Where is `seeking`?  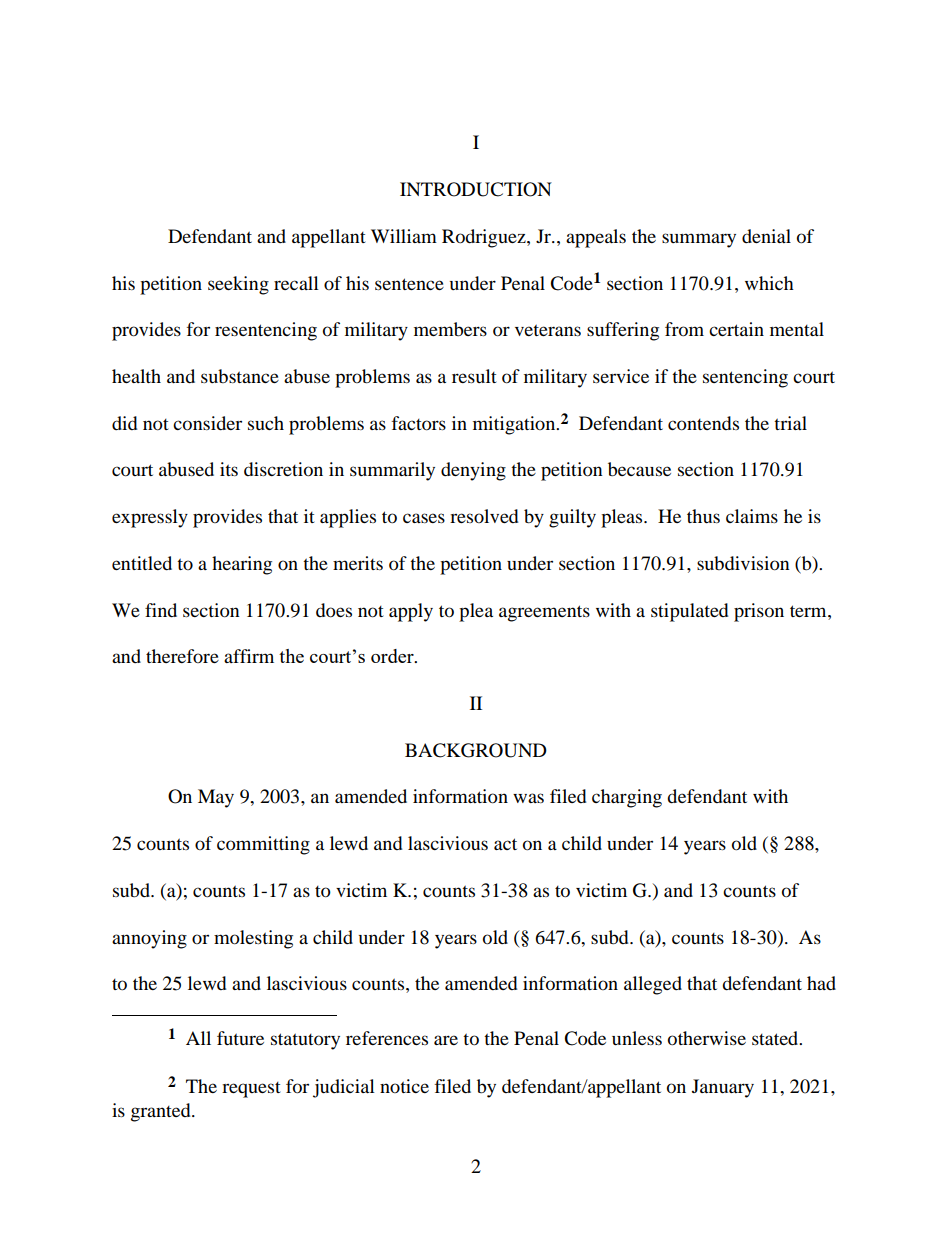 seeking is located at coordinates (238, 285).
